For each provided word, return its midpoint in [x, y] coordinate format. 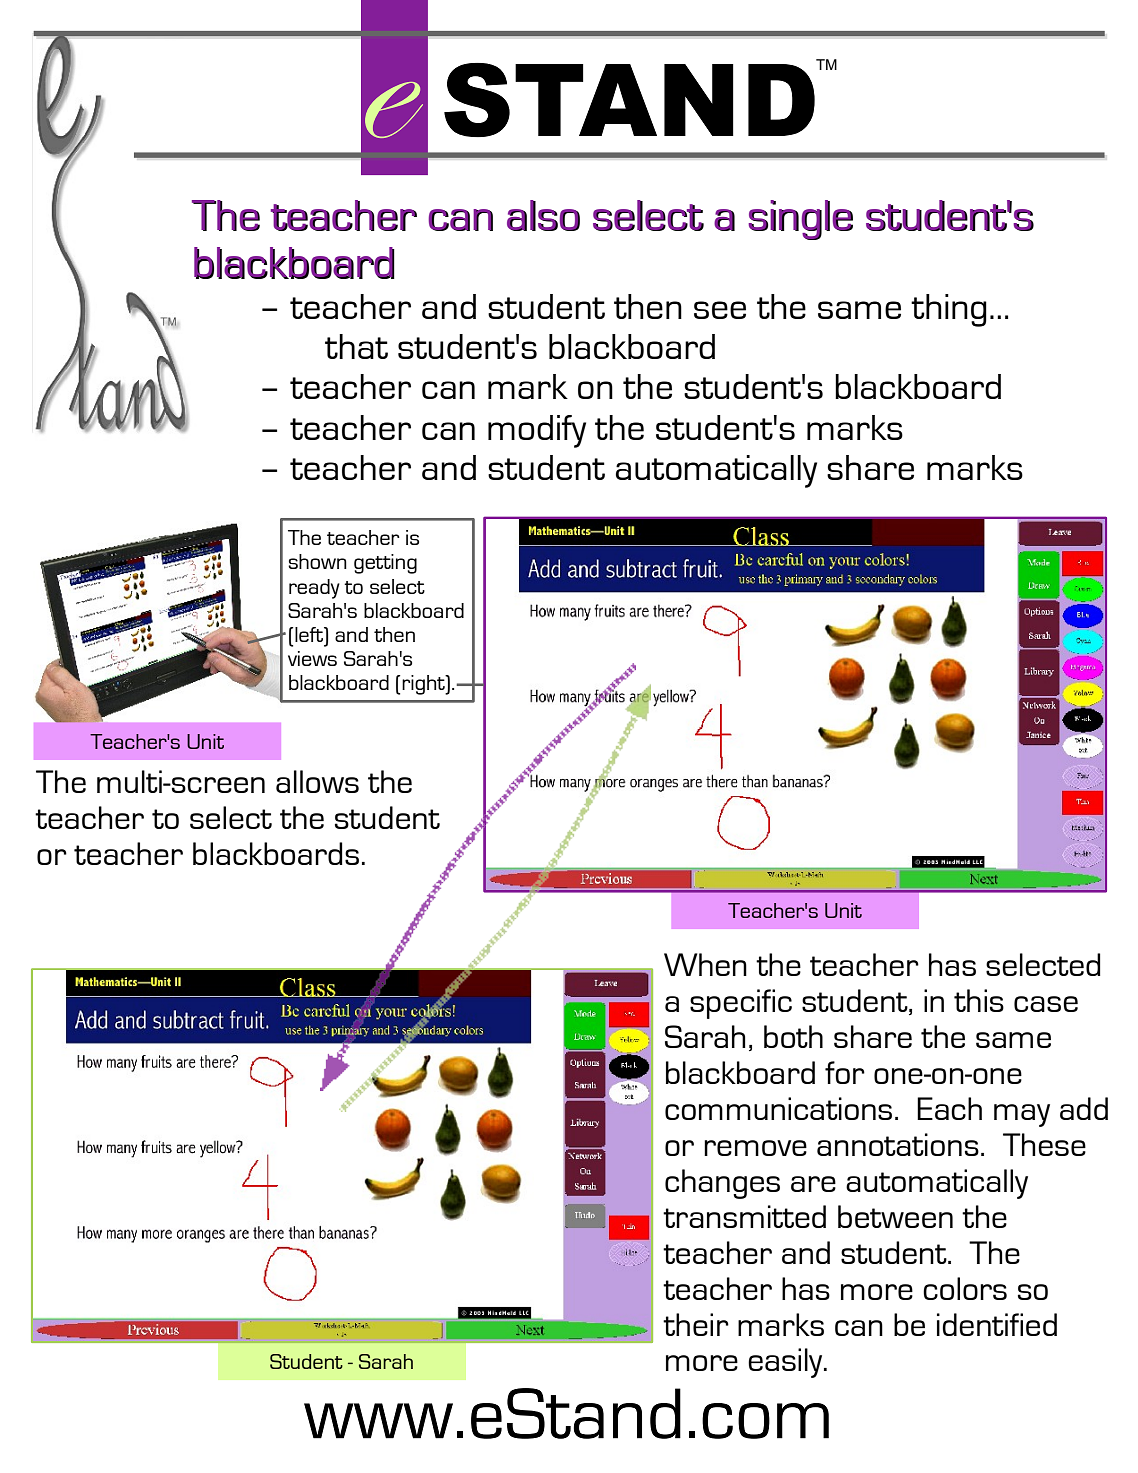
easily [786, 1363]
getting [385, 564]
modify [537, 431]
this [979, 1000]
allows [317, 781]
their [696, 1324]
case [1046, 1004]
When [705, 964]
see [720, 310]
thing [949, 310]
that [356, 346]
